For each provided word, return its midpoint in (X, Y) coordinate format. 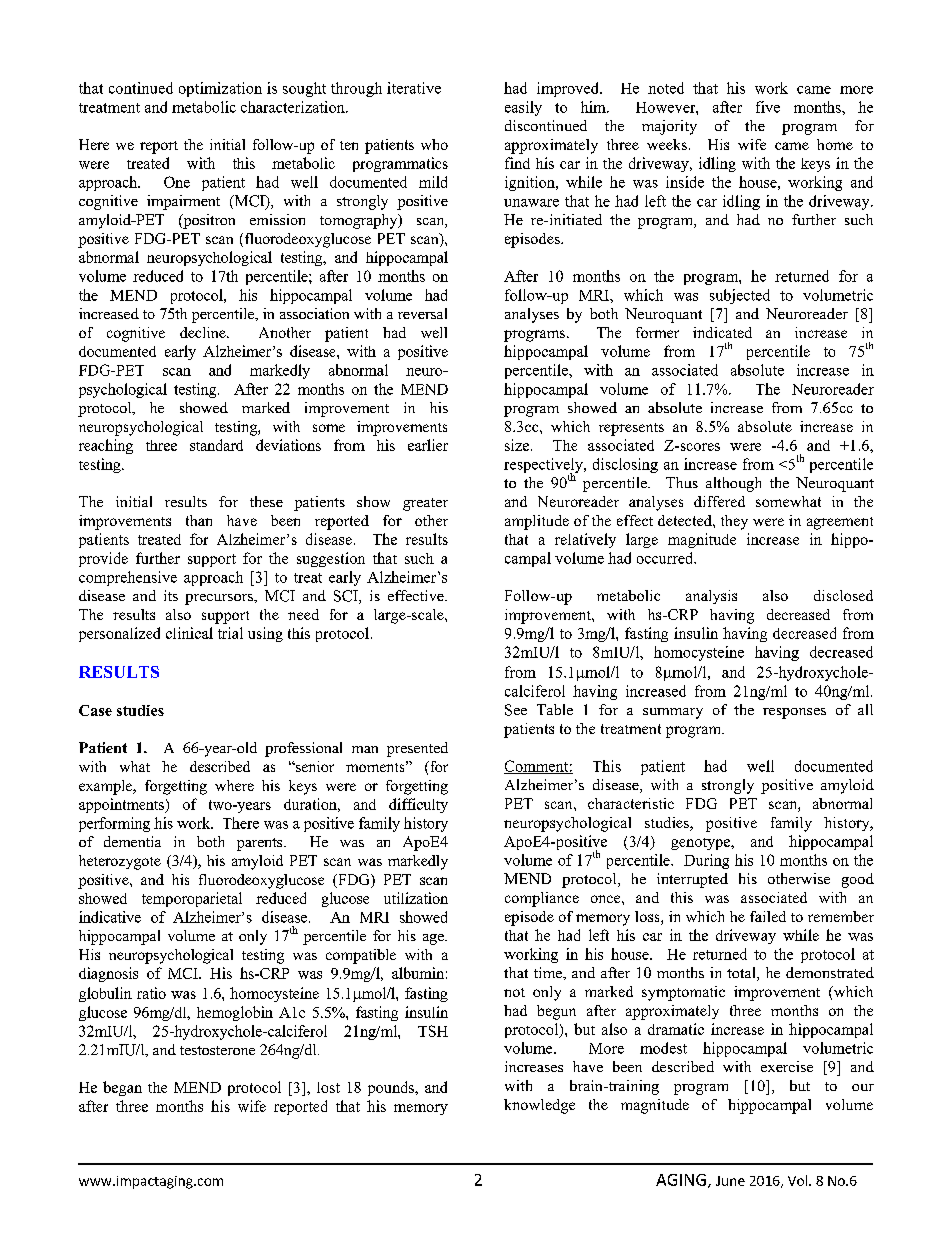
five (768, 107)
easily (523, 108)
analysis (711, 597)
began (122, 1088)
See (516, 710)
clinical (189, 633)
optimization (220, 89)
